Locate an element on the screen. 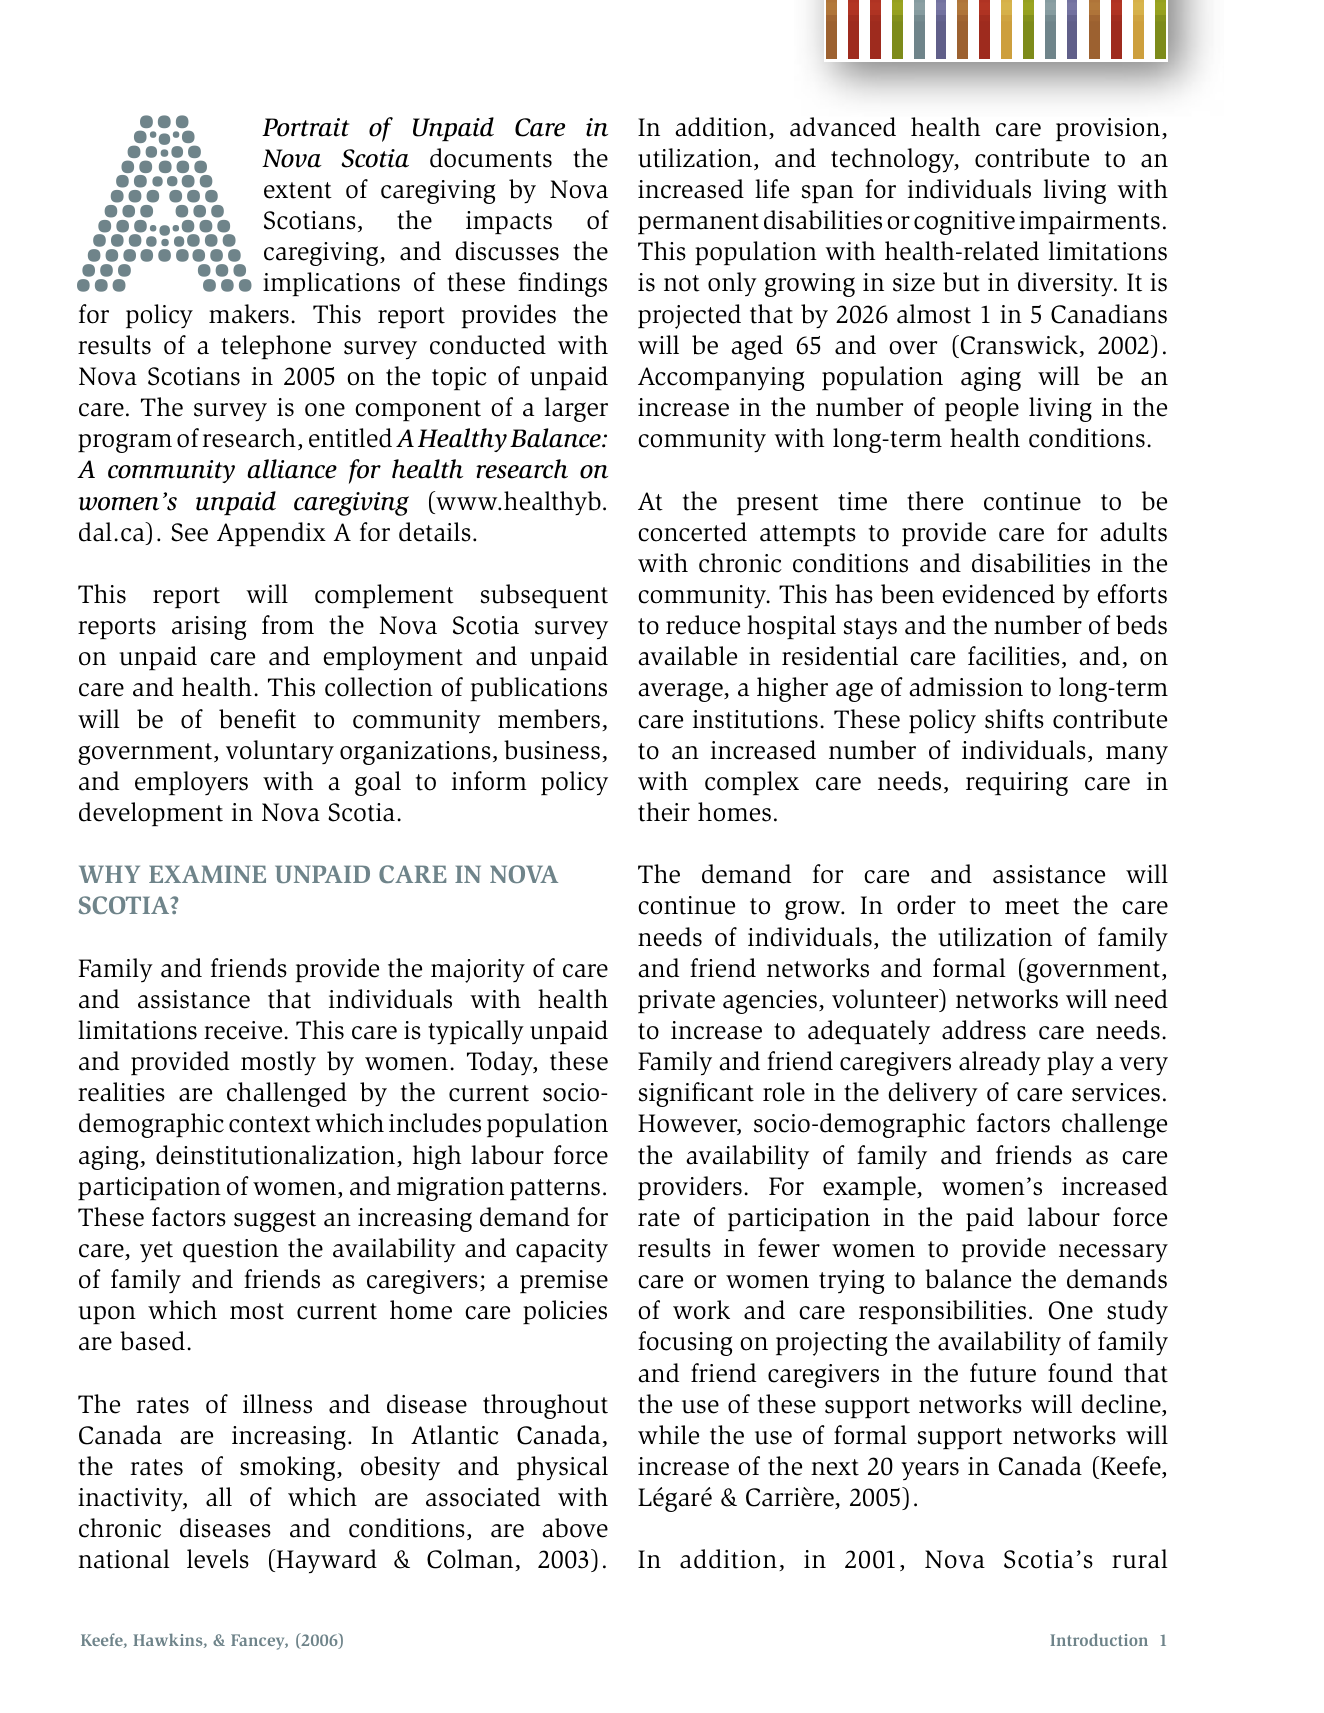 The width and height of the screenshot is (1324, 1713). levels is located at coordinates (218, 1559).
